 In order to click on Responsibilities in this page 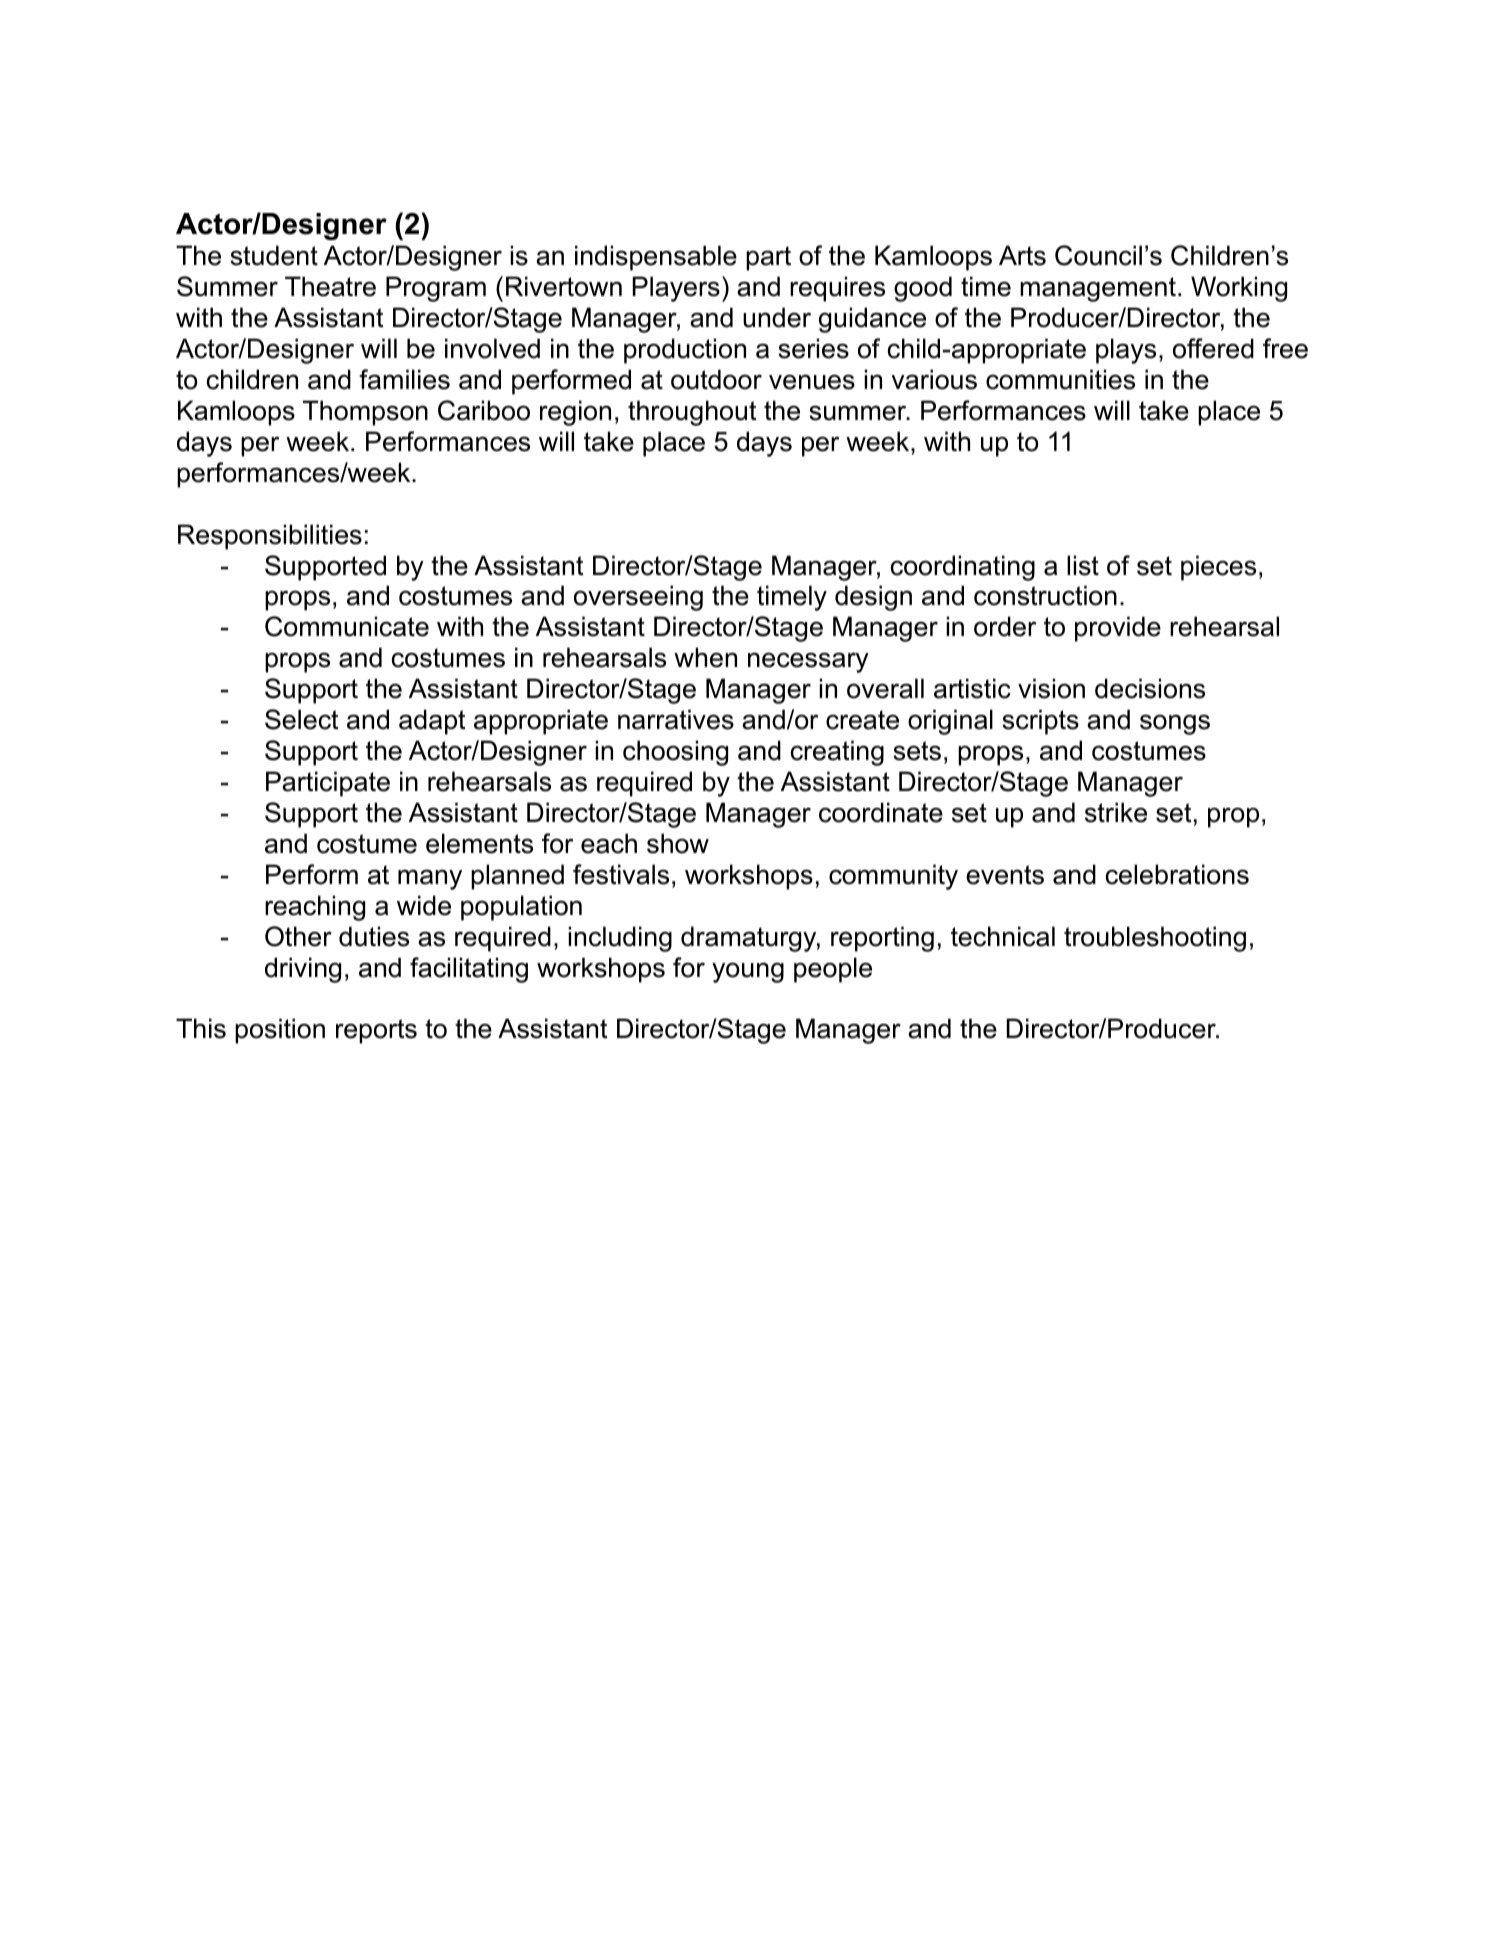, I will do `click(270, 537)`.
